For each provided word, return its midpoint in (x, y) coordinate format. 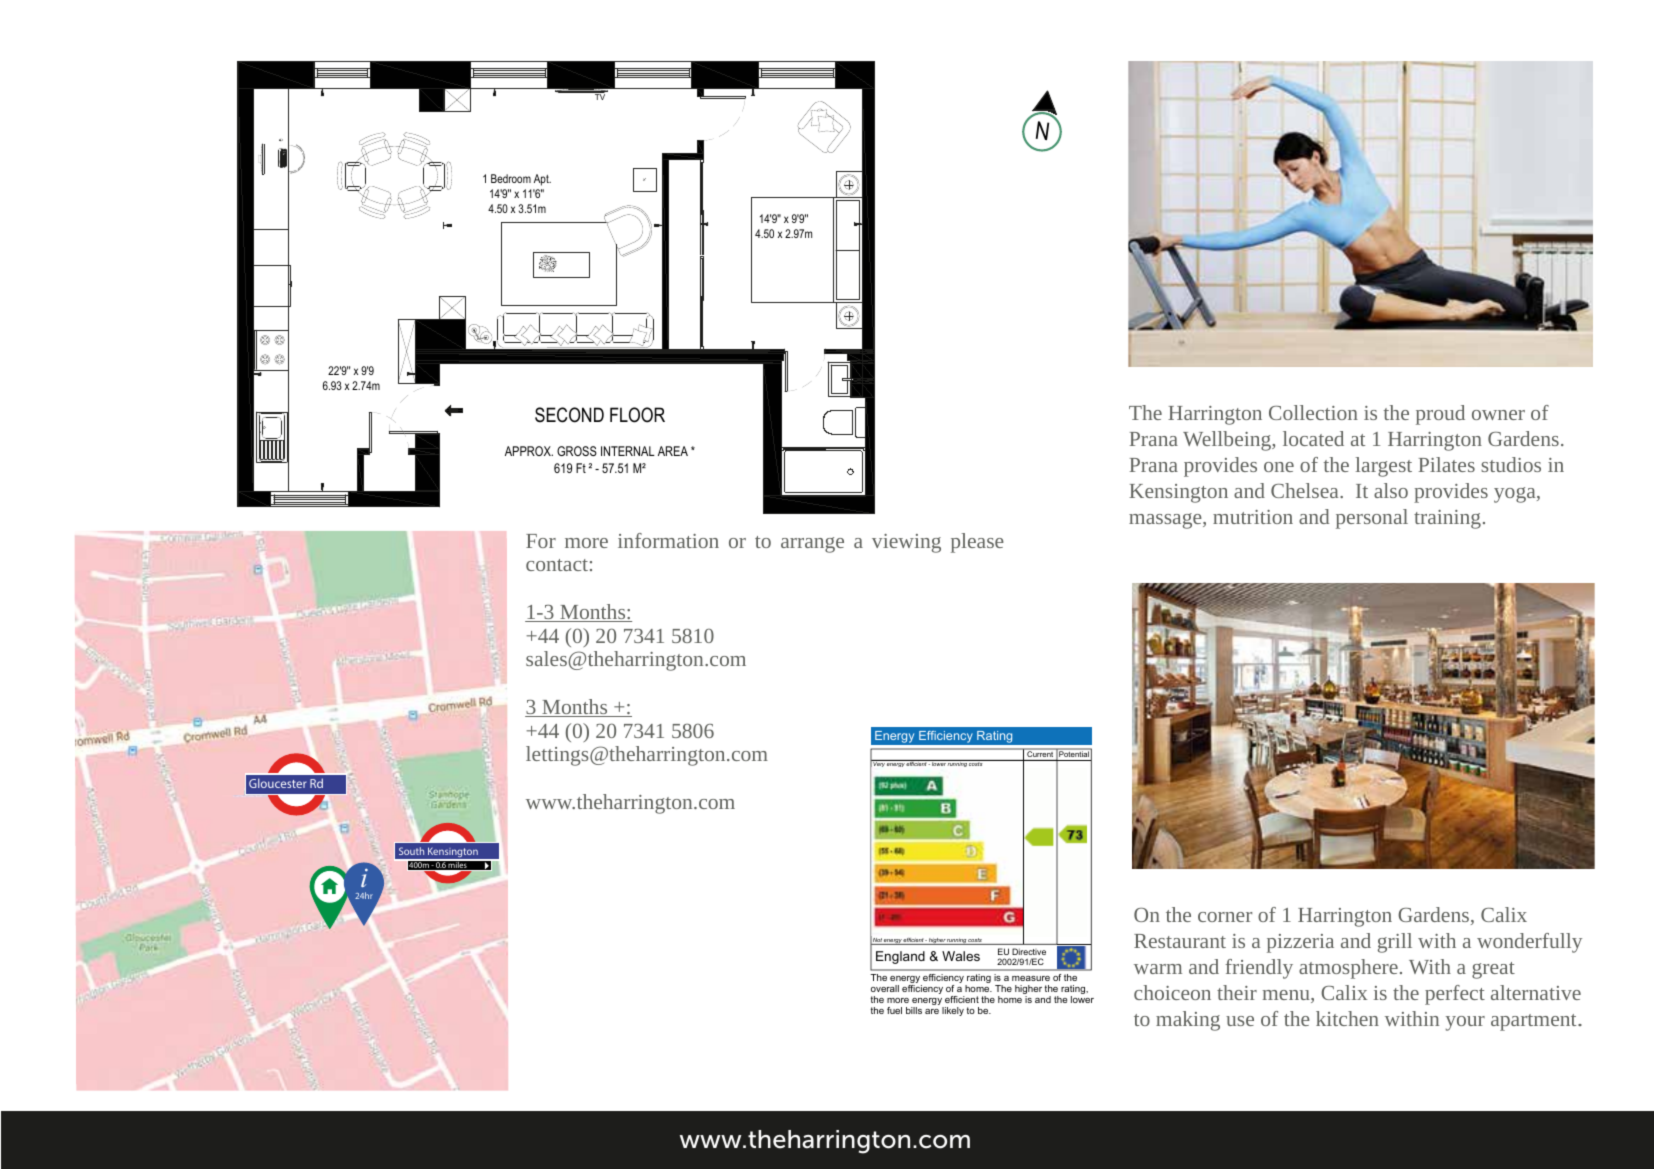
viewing (906, 543)
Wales (961, 956)
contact (557, 565)
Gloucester (278, 783)
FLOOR (637, 415)
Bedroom (511, 178)
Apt (542, 180)
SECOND (569, 415)
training (1447, 519)
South (411, 851)
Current (1040, 754)
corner (1225, 917)
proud (1440, 415)
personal (1372, 519)
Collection (1313, 412)
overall (885, 988)
